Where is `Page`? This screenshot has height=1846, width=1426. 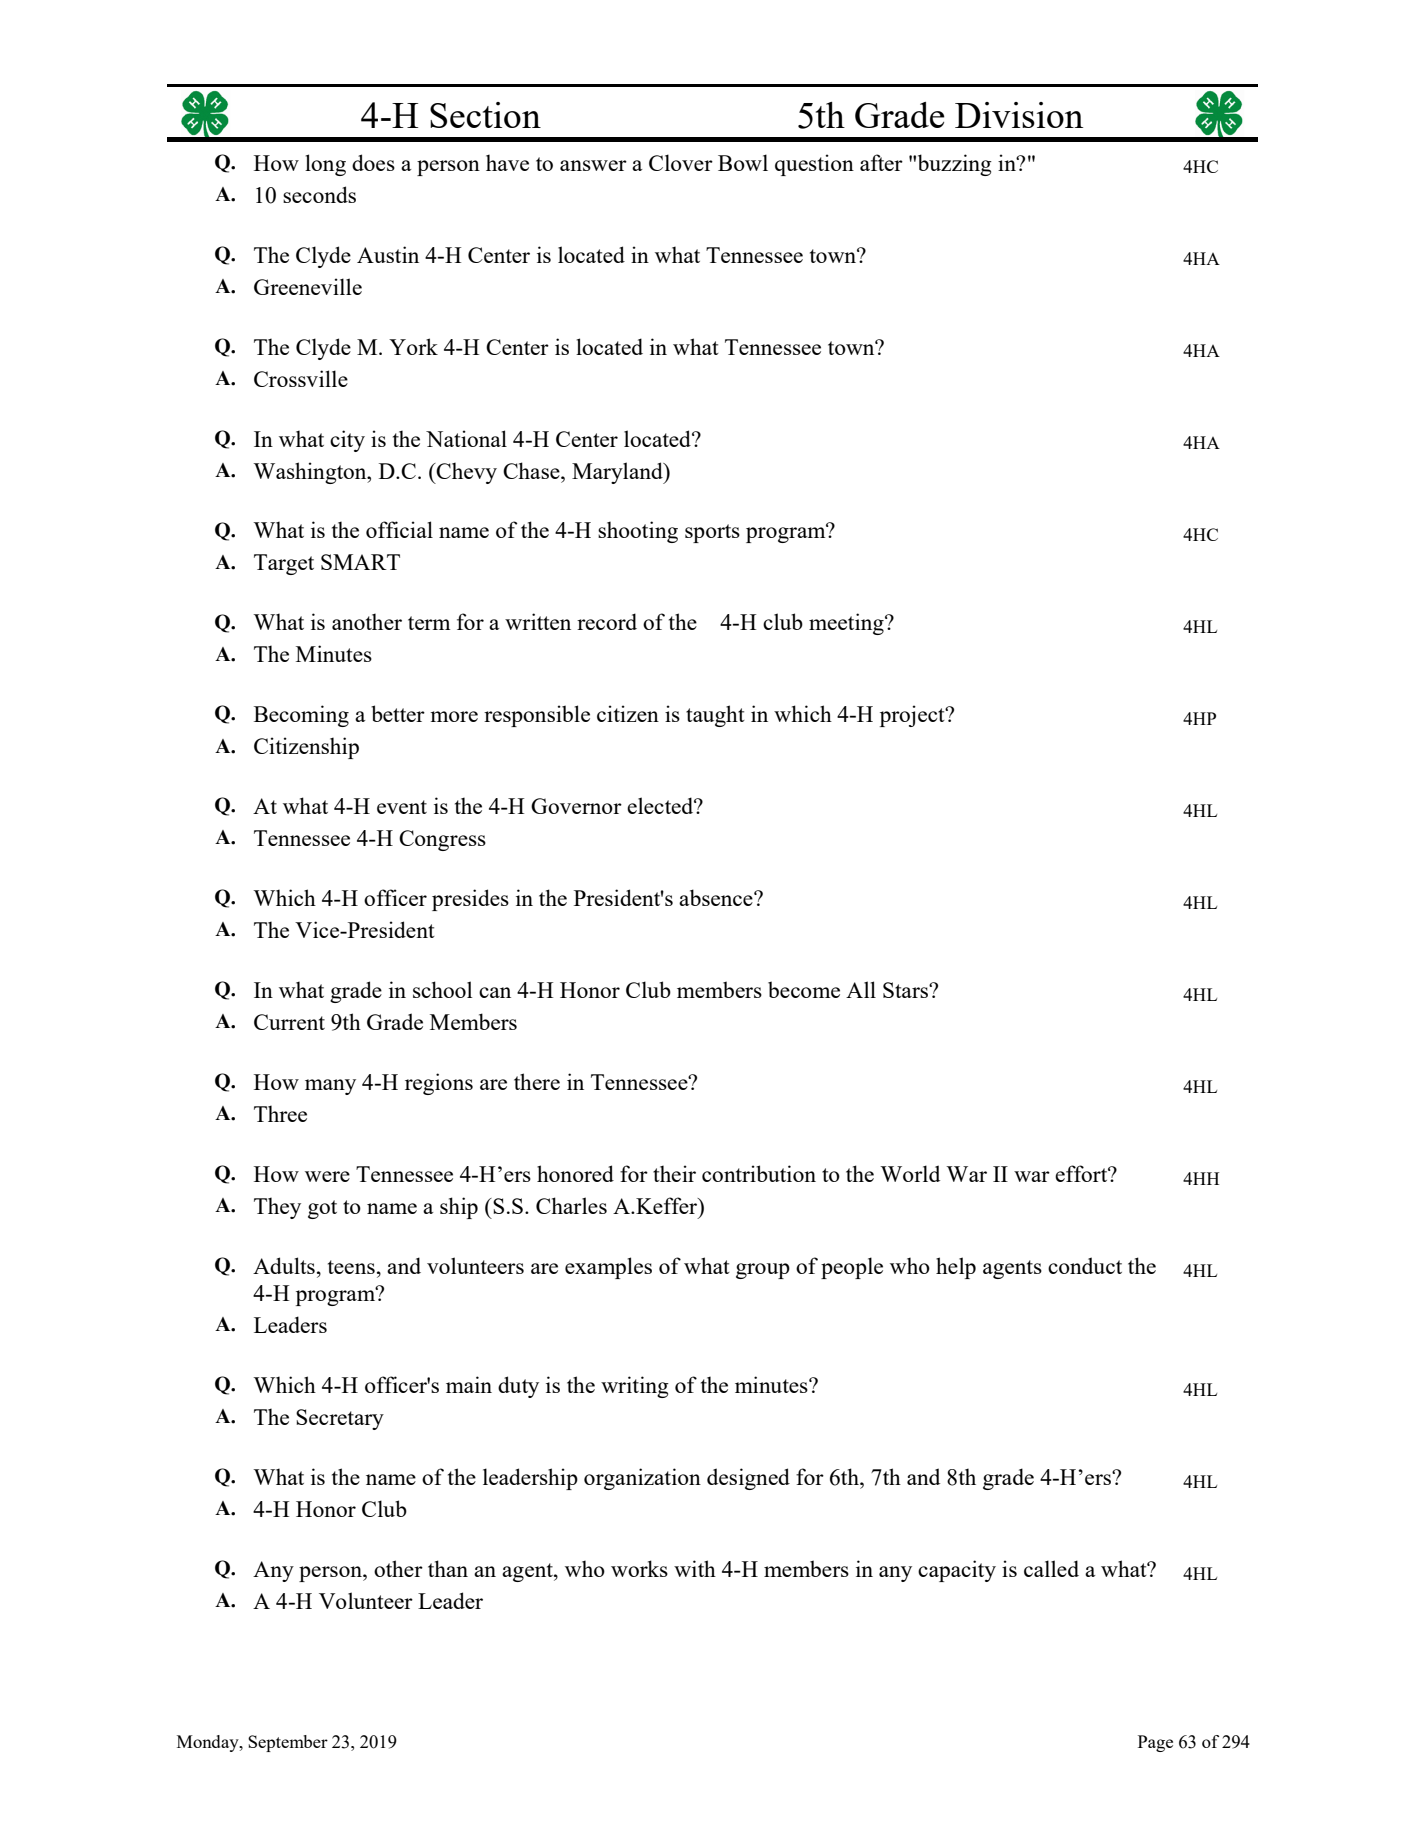 Page is located at coordinates (1155, 1743).
